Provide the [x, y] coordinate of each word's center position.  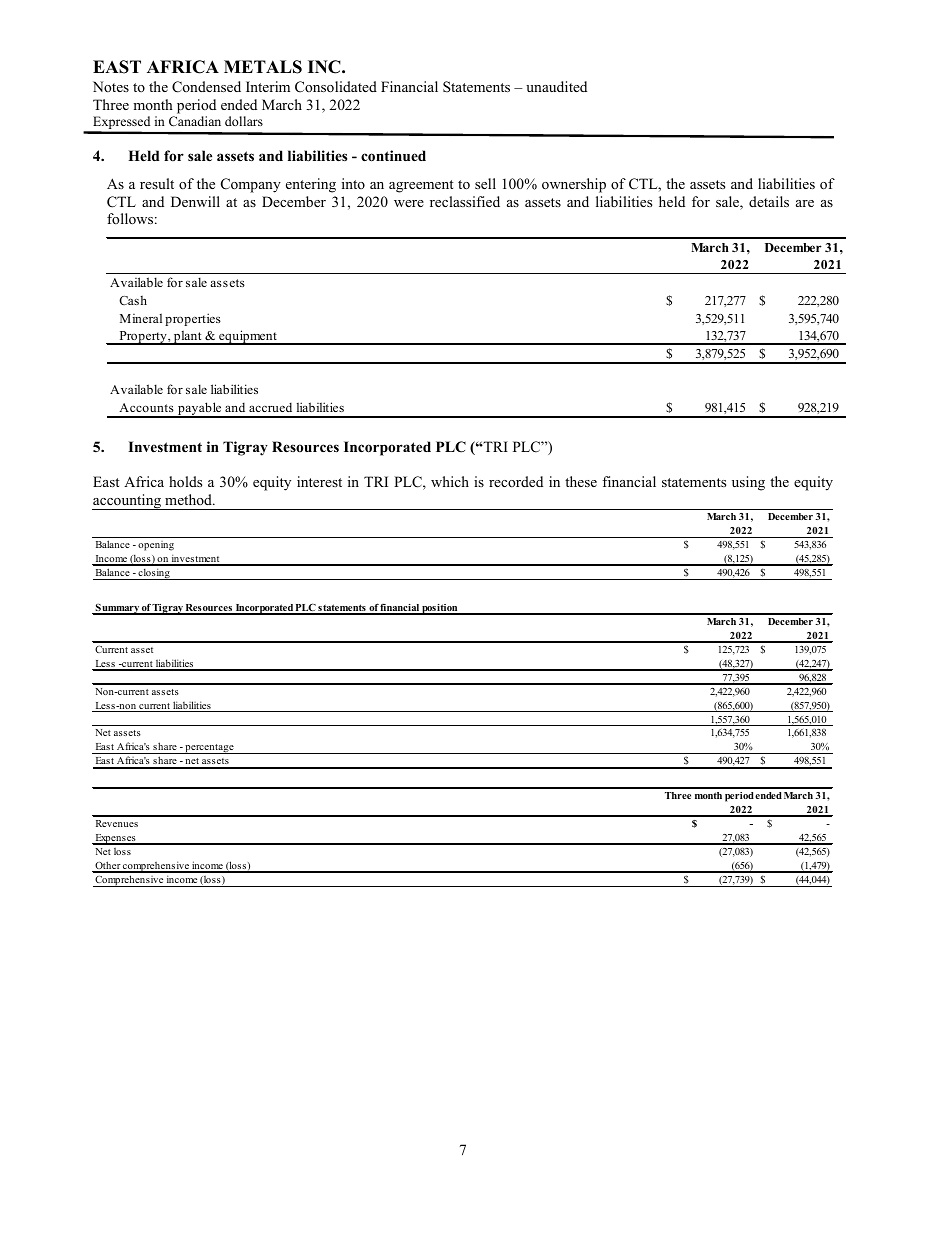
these [581, 481]
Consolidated [336, 87]
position [440, 609]
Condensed [206, 87]
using [748, 483]
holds [185, 481]
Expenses [115, 839]
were [409, 203]
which [450, 481]
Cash [133, 300]
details [769, 201]
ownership [574, 185]
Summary [117, 609]
